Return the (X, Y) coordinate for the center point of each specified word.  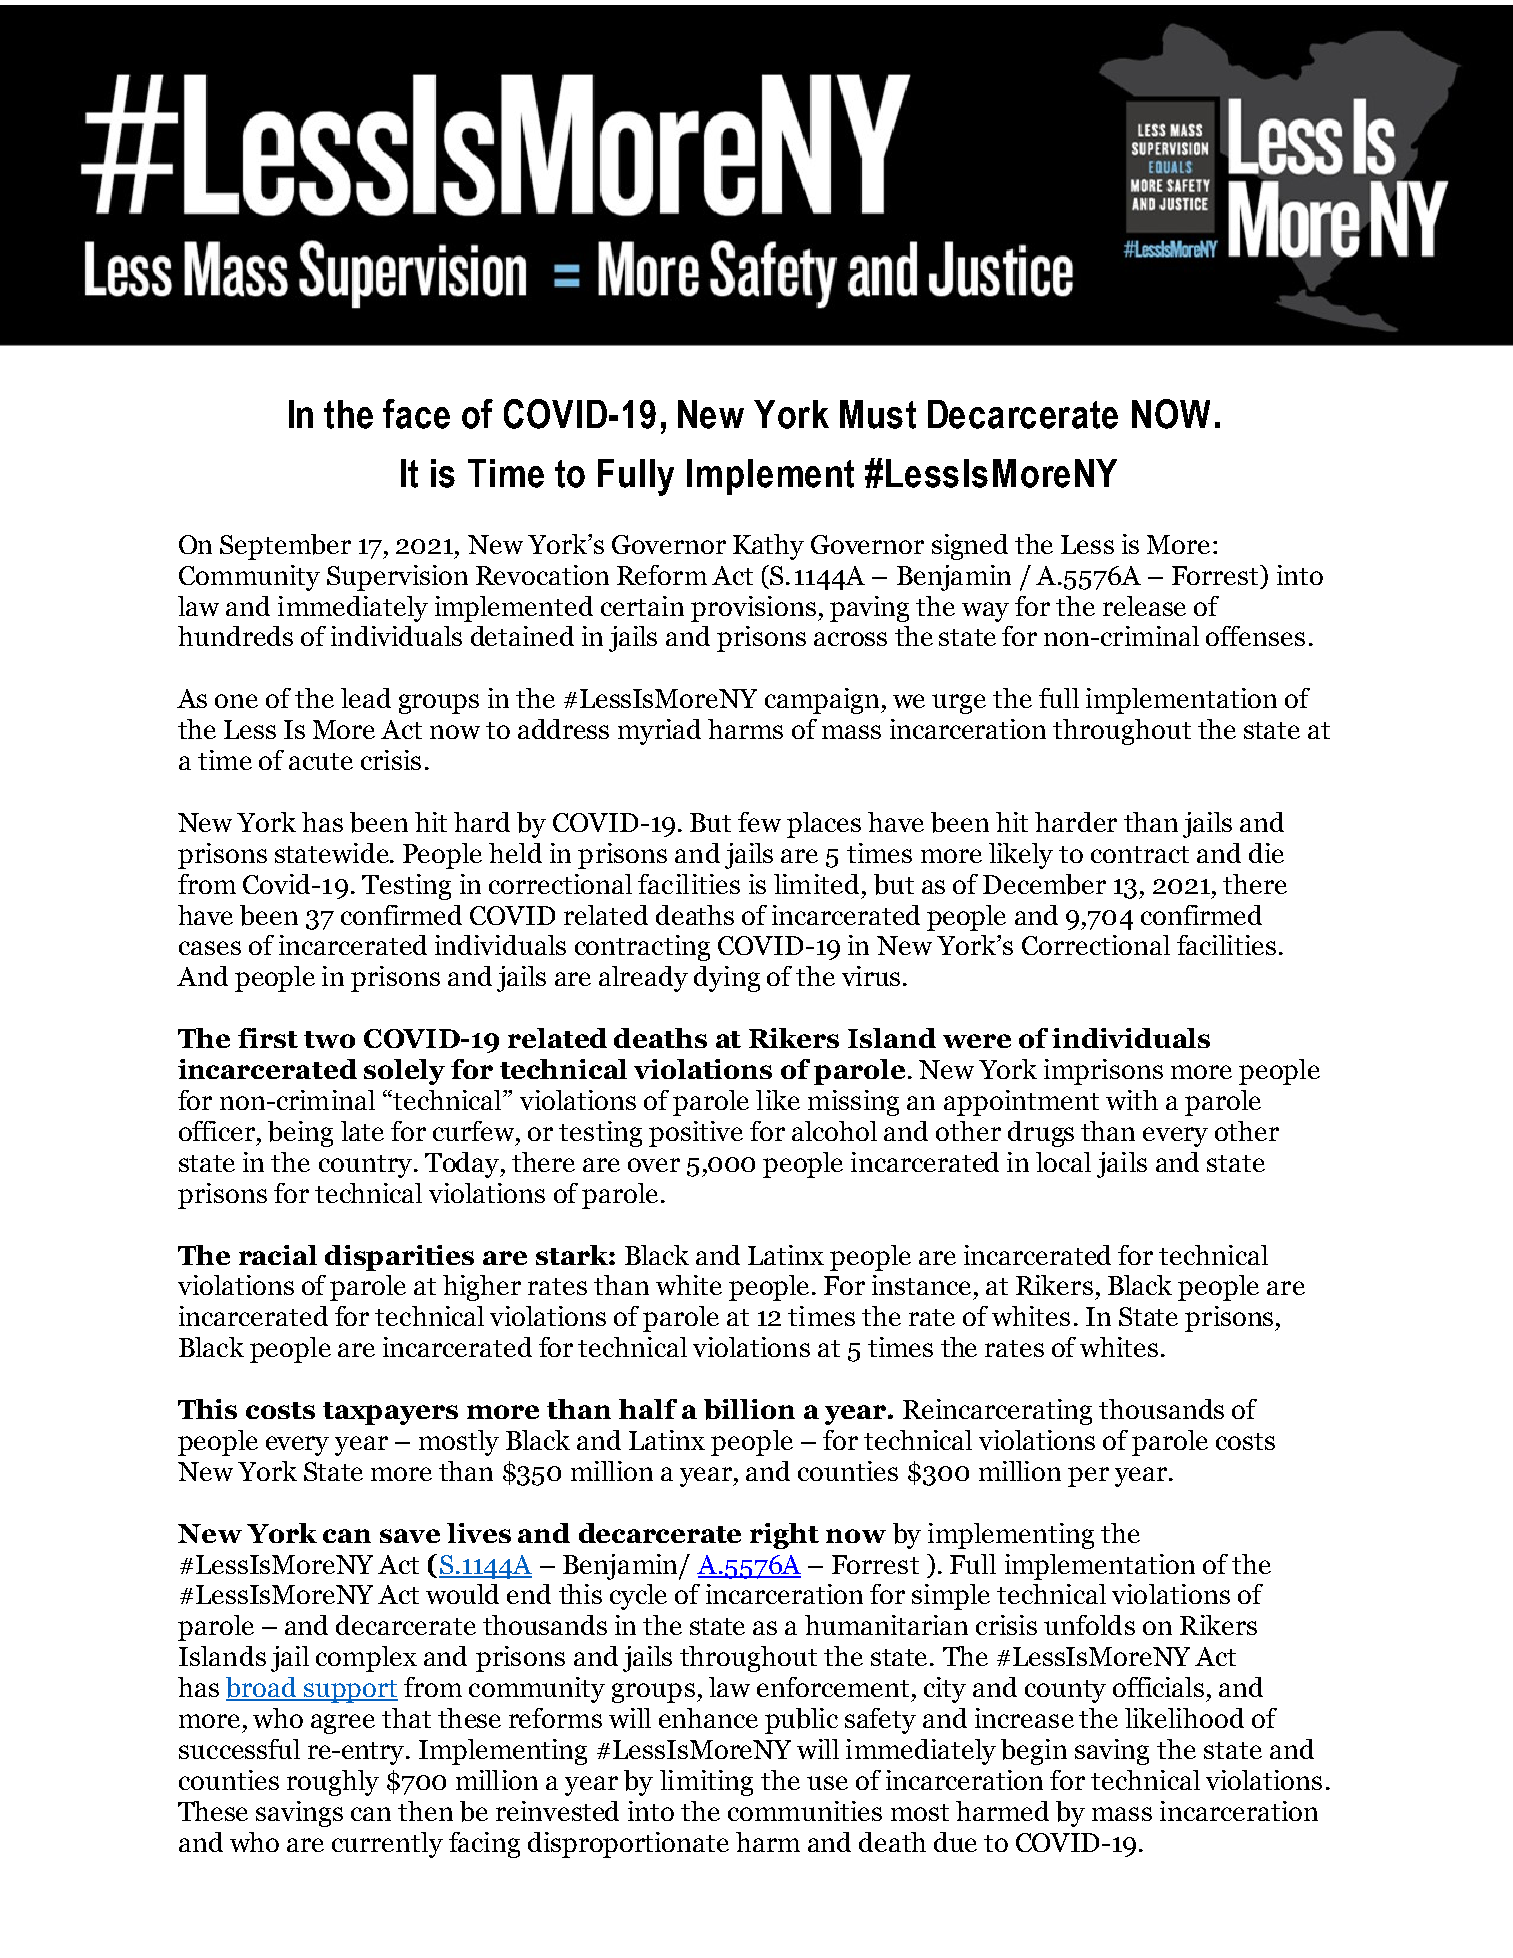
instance (921, 1285)
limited (816, 884)
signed (970, 547)
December (1044, 884)
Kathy (768, 547)
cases (210, 948)
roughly (333, 1783)
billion (749, 1409)
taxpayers (390, 1413)
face (416, 414)
